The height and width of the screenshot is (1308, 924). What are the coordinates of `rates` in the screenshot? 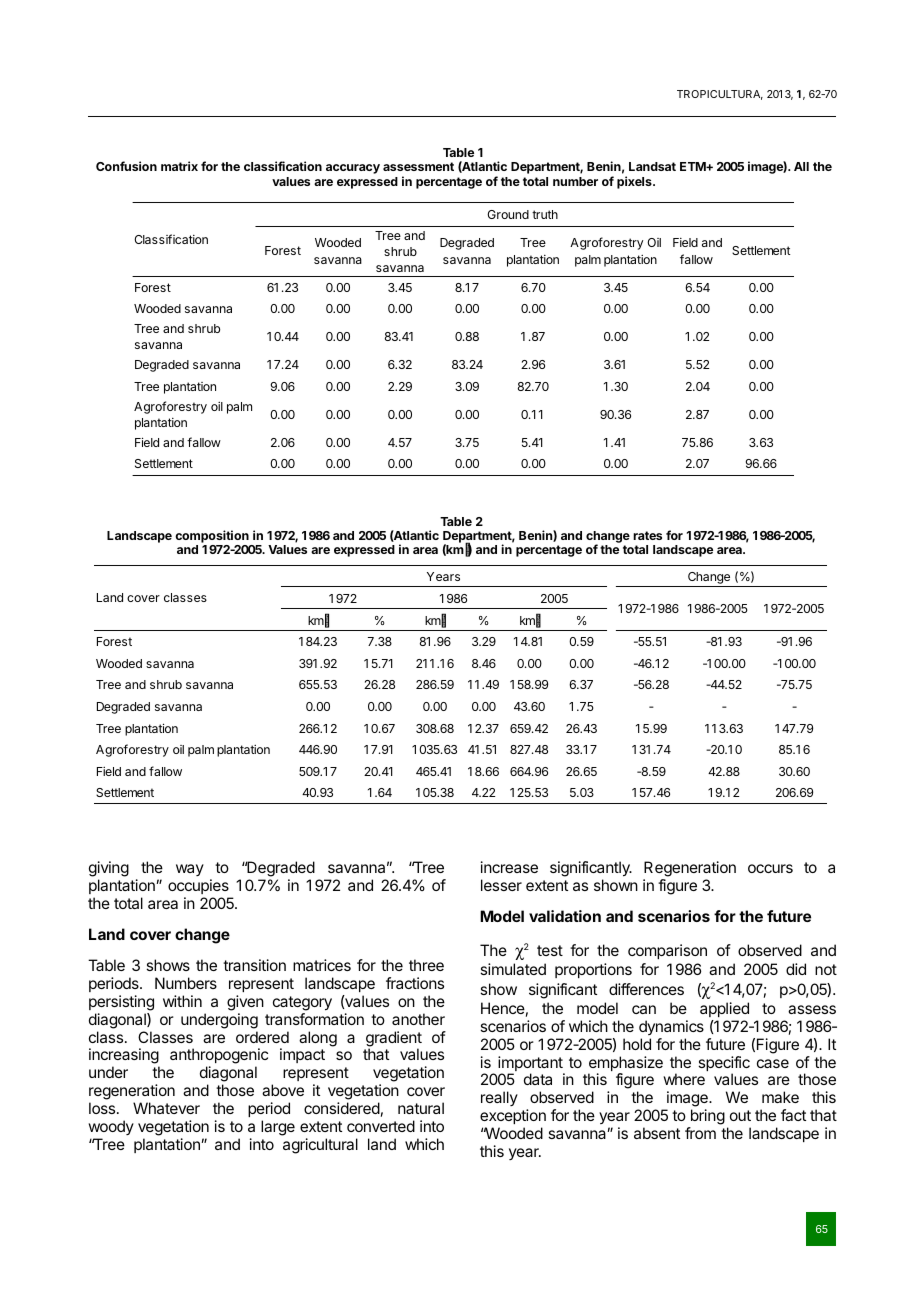 It's located at (647, 535).
